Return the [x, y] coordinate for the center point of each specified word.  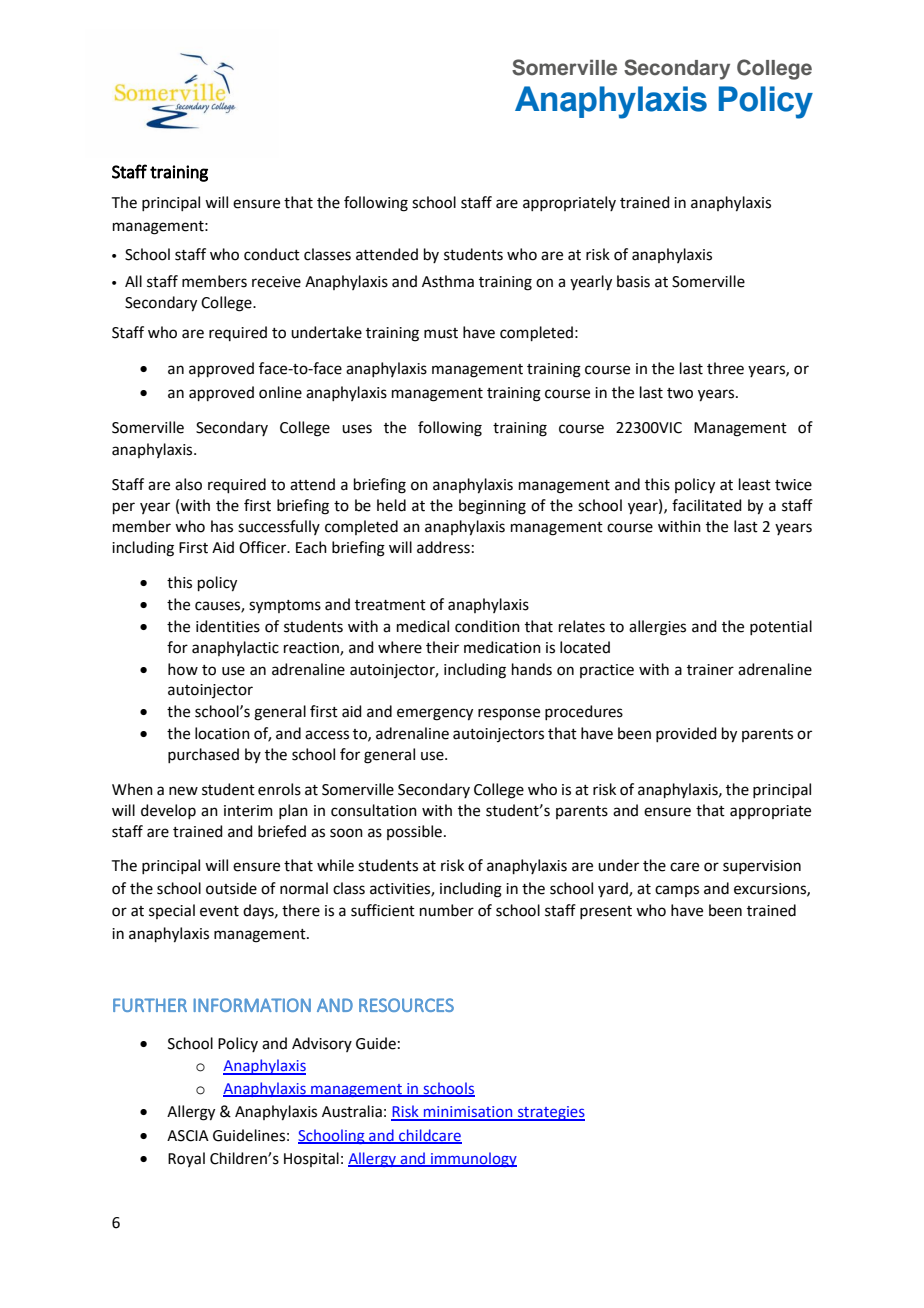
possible [414, 832]
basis [633, 281]
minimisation [468, 1113]
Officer [264, 547]
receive [276, 282]
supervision [762, 867]
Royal [186, 1159]
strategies [550, 1113]
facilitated [707, 505]
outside [231, 888]
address [443, 547]
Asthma [448, 281]
